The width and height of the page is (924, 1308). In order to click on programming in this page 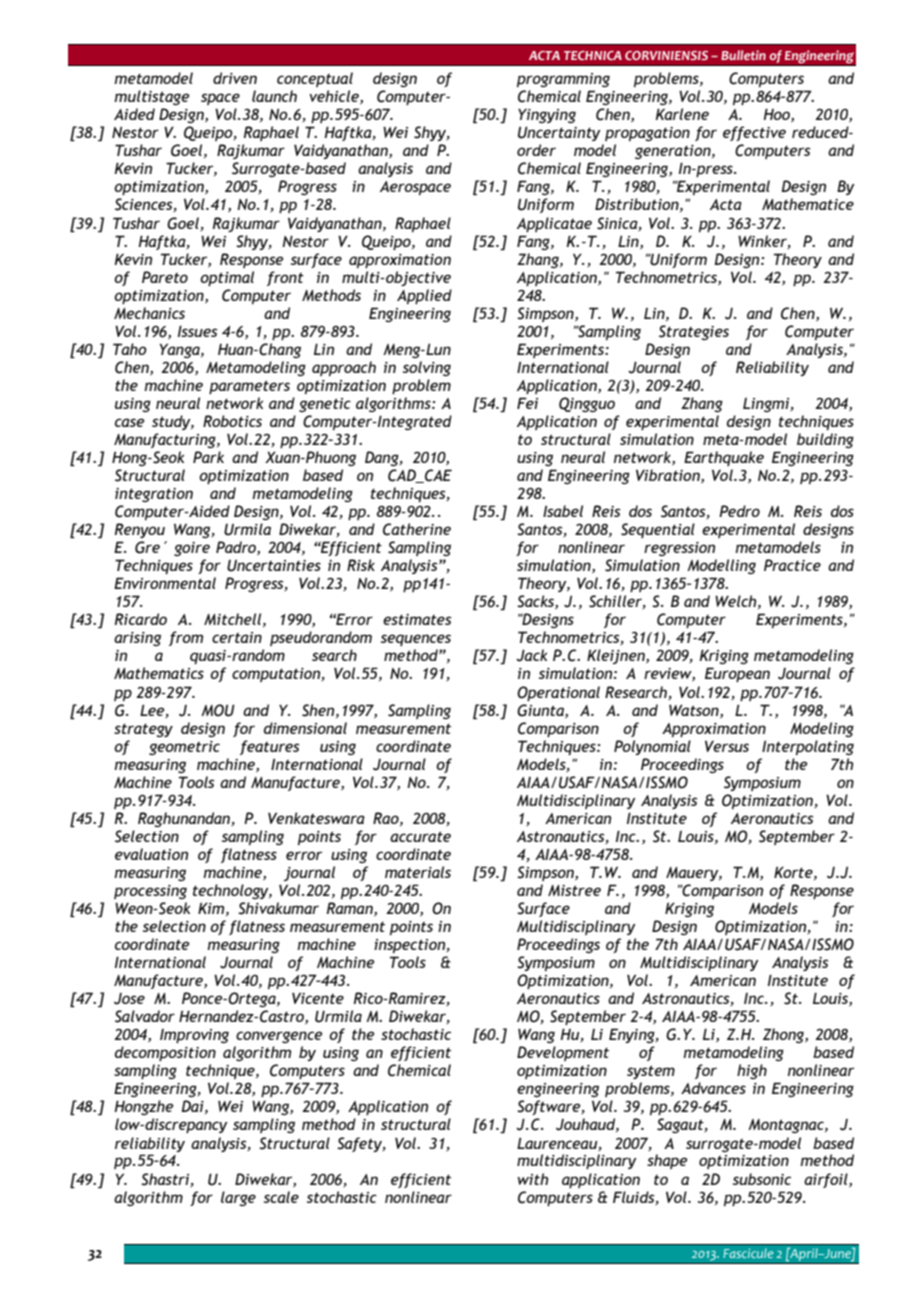, I will do `click(563, 80)`.
